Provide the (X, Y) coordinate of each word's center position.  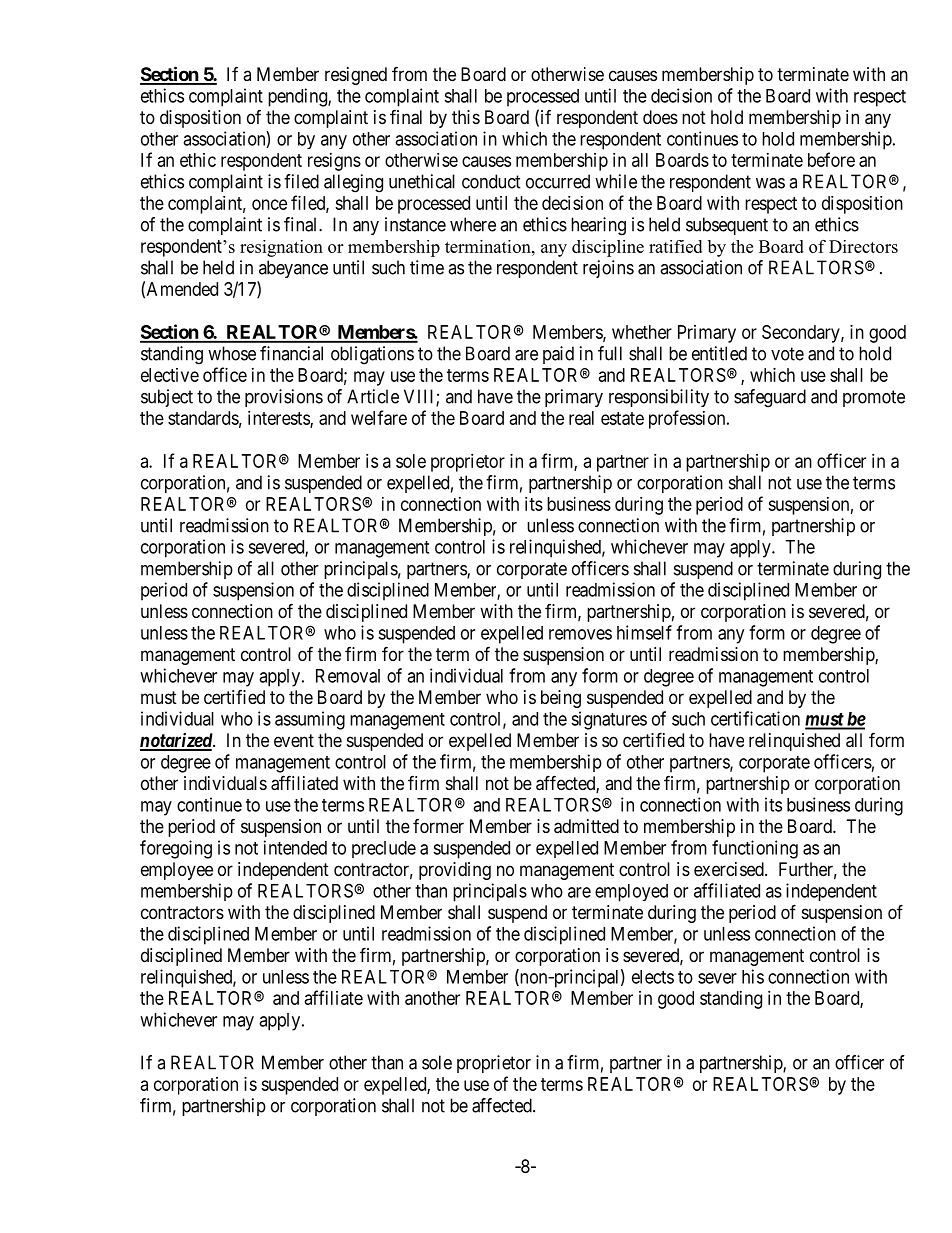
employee (177, 871)
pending (298, 97)
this (466, 117)
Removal (348, 676)
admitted (586, 826)
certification (755, 718)
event (294, 740)
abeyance (293, 269)
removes (580, 634)
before (831, 159)
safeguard (770, 398)
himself (644, 632)
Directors (863, 246)
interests (279, 419)
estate (622, 418)
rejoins (608, 269)
